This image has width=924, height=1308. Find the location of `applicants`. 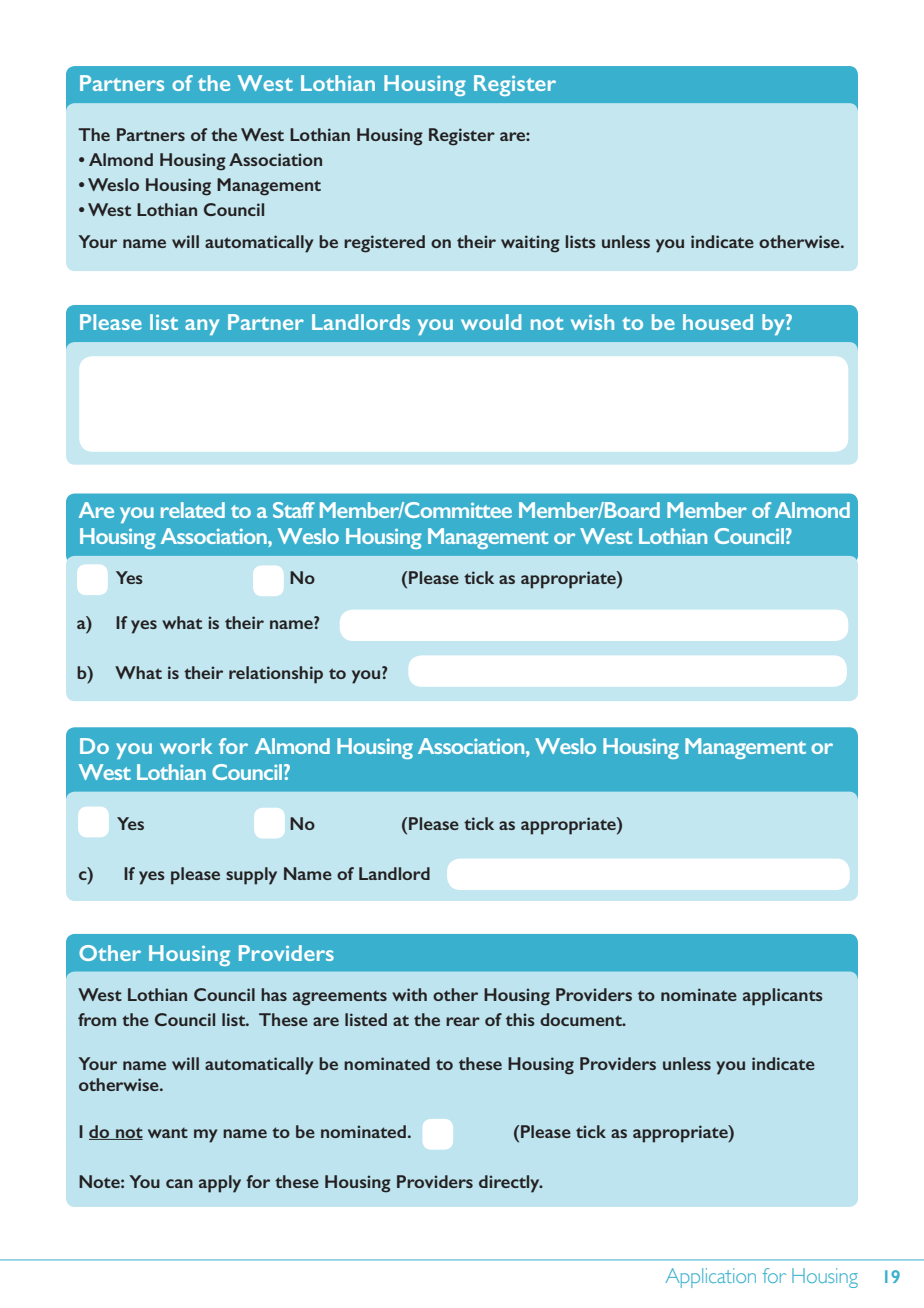

applicants is located at coordinates (783, 997).
